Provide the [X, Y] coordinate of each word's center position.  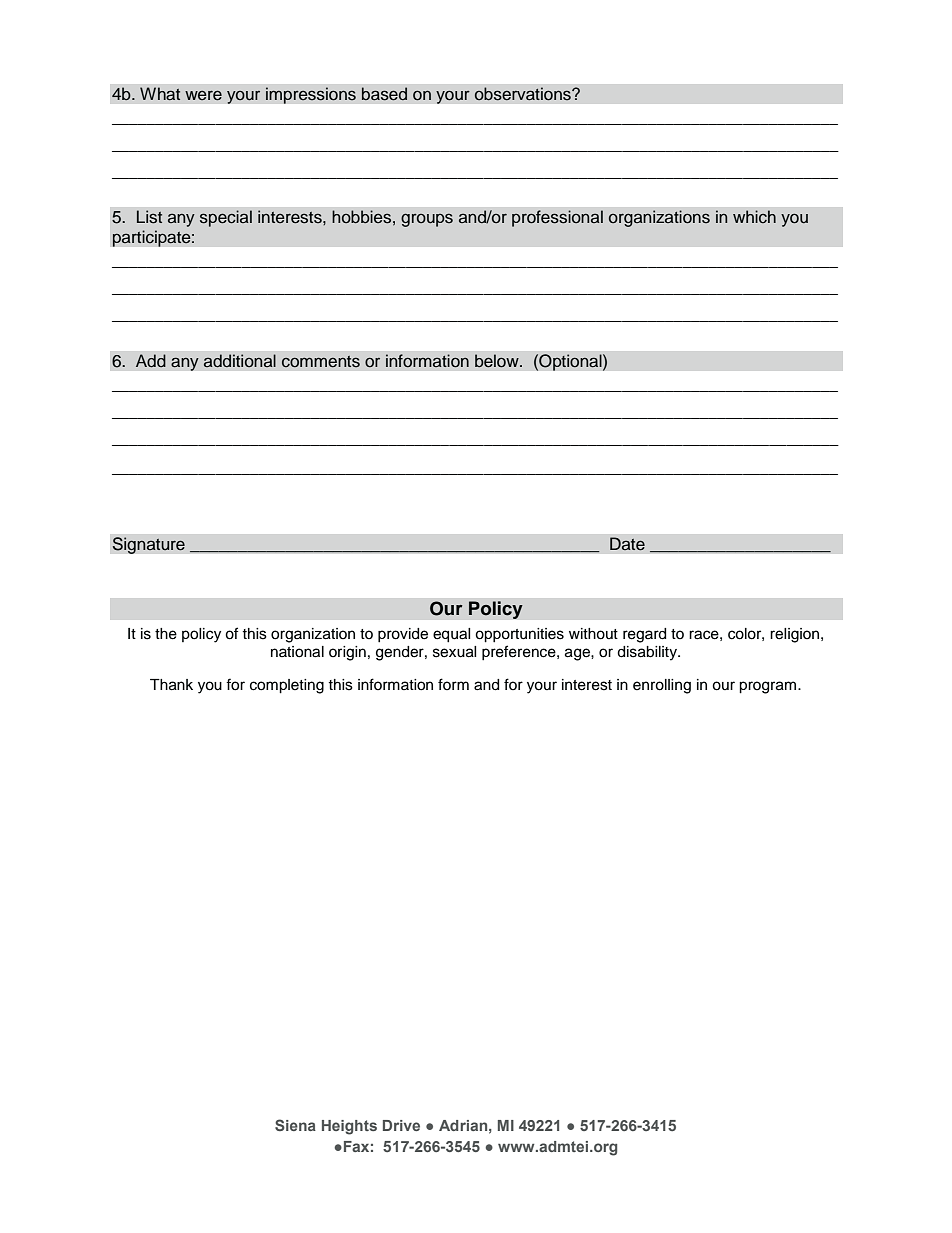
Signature [148, 545]
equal [451, 635]
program [769, 687]
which [754, 216]
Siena [295, 1125]
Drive [401, 1125]
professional [557, 218]
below [498, 361]
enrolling [662, 686]
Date [627, 544]
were [203, 95]
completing [287, 686]
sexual [454, 652]
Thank [171, 685]
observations [523, 94]
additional [239, 361]
